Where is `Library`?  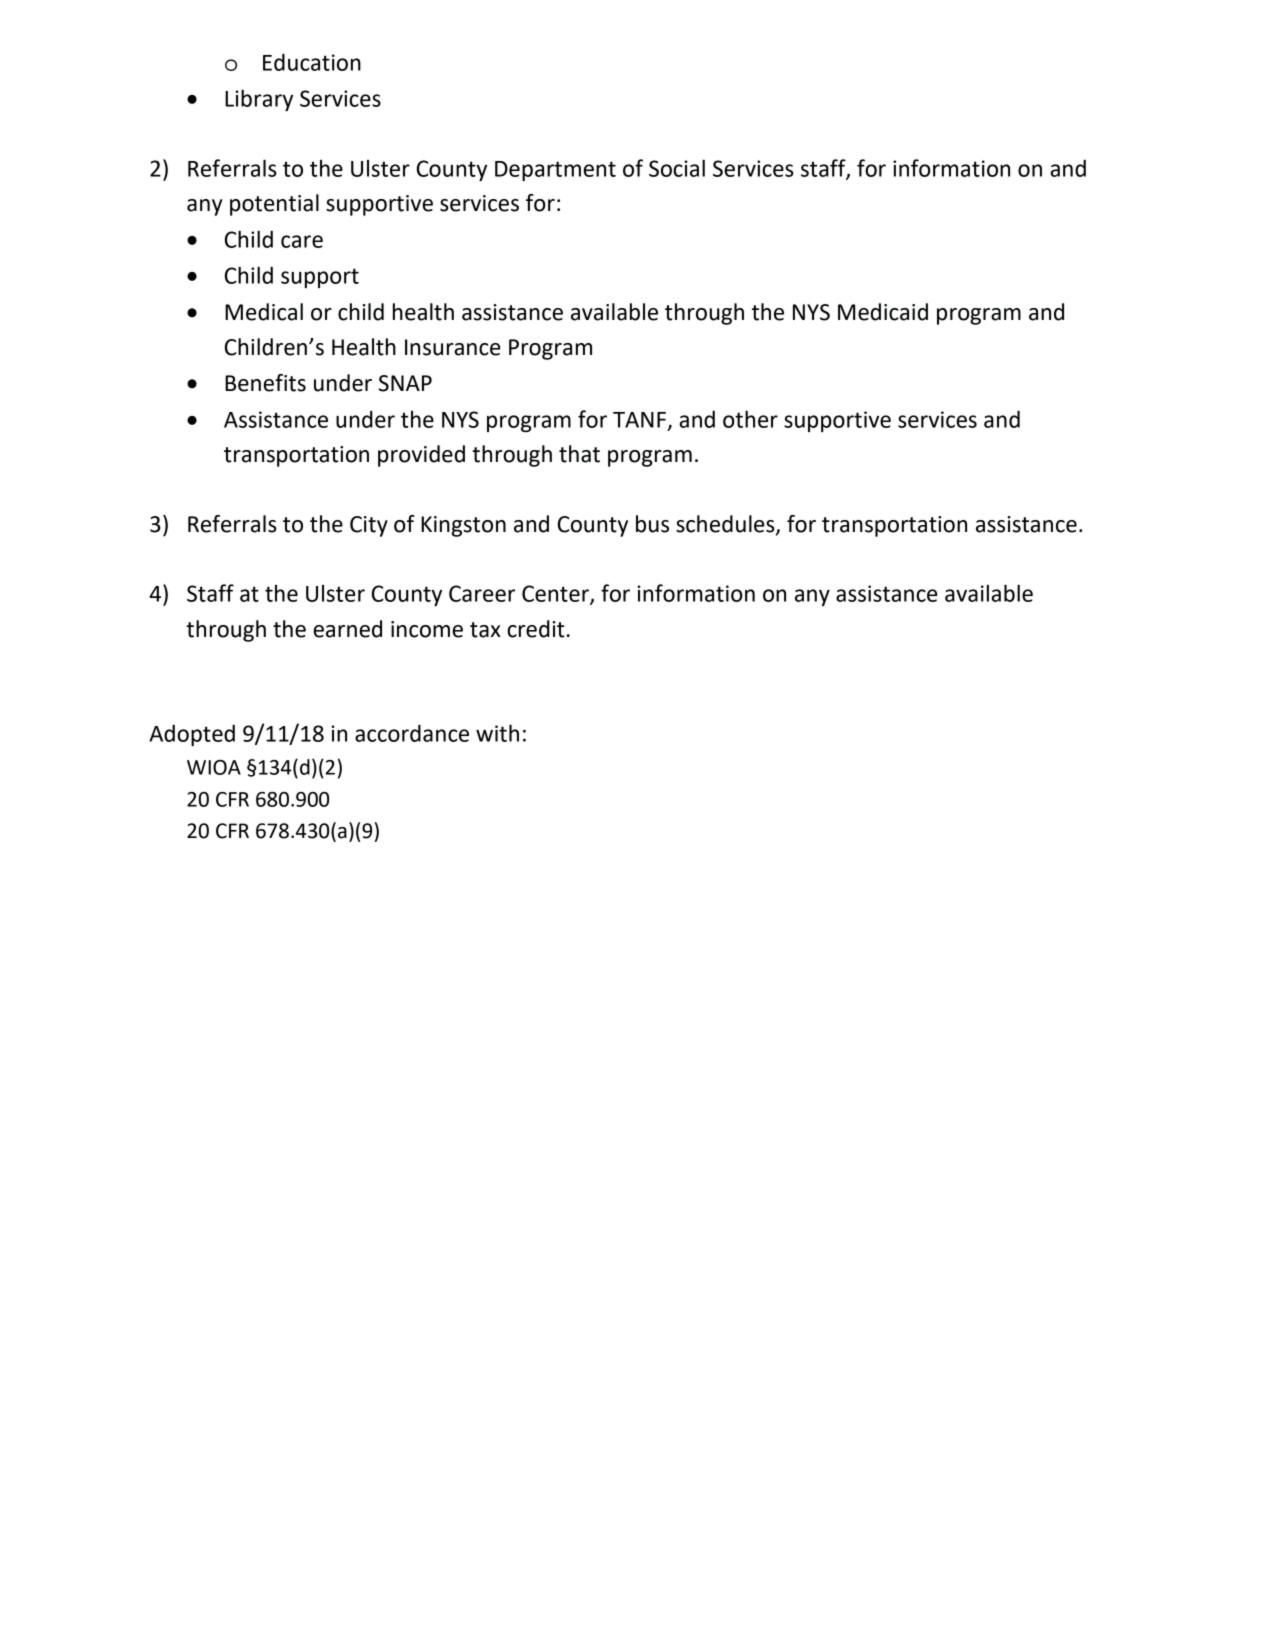 Library is located at coordinates (259, 100).
